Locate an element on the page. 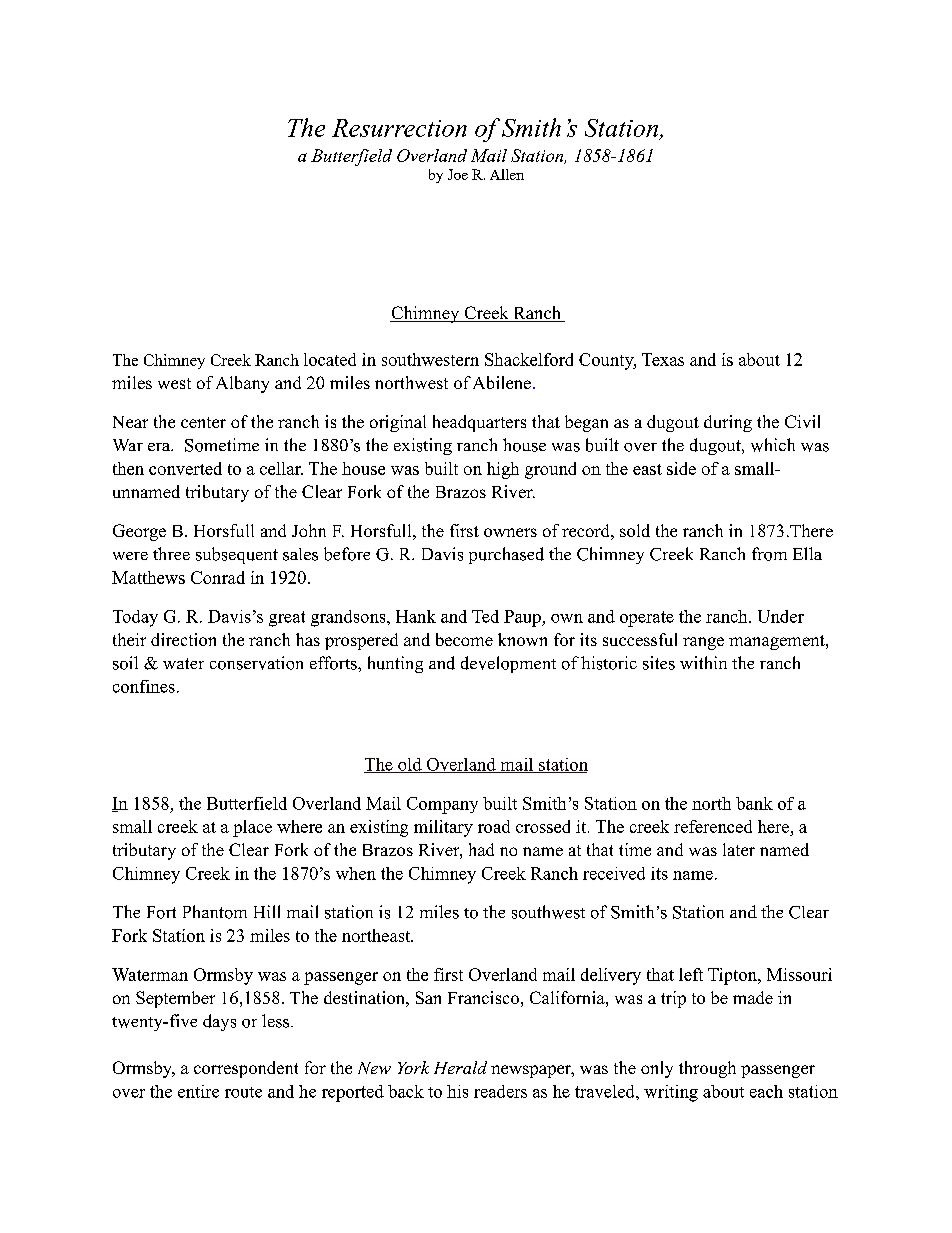 This image has height=1233, width=952. through is located at coordinates (707, 1069).
